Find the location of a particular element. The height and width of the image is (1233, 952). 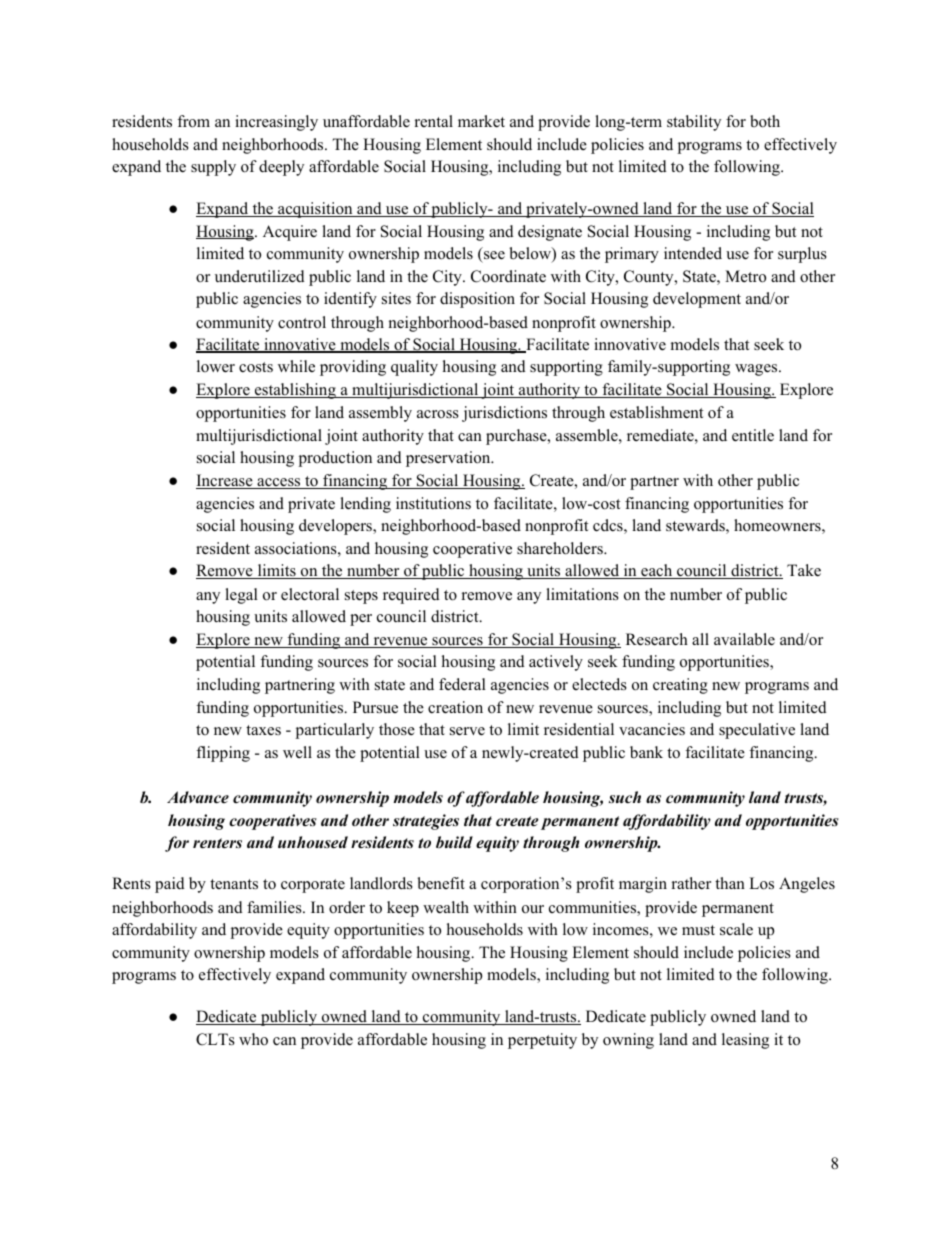

taxes is located at coordinates (263, 730).
